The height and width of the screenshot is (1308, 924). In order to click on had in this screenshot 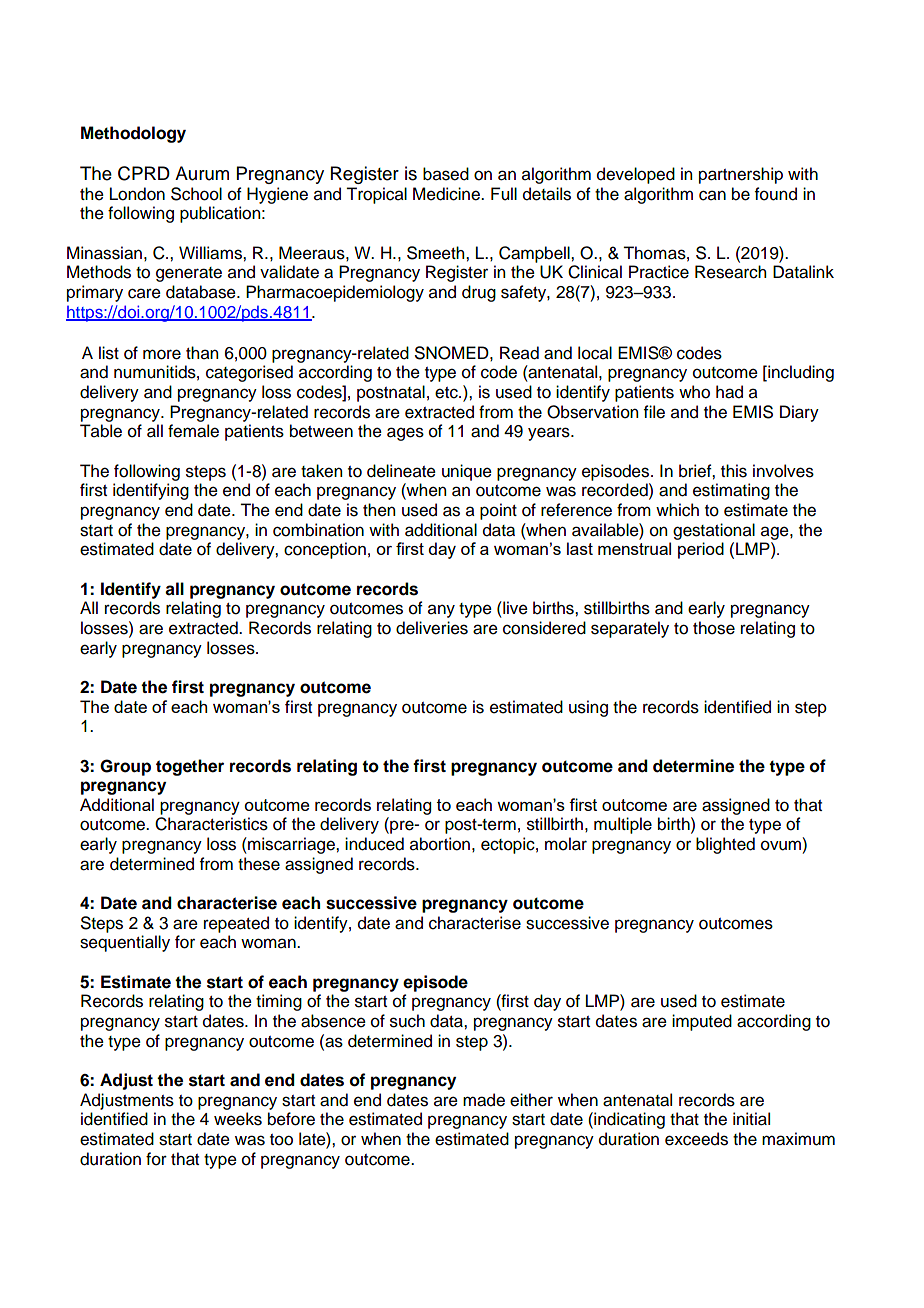, I will do `click(729, 392)`.
